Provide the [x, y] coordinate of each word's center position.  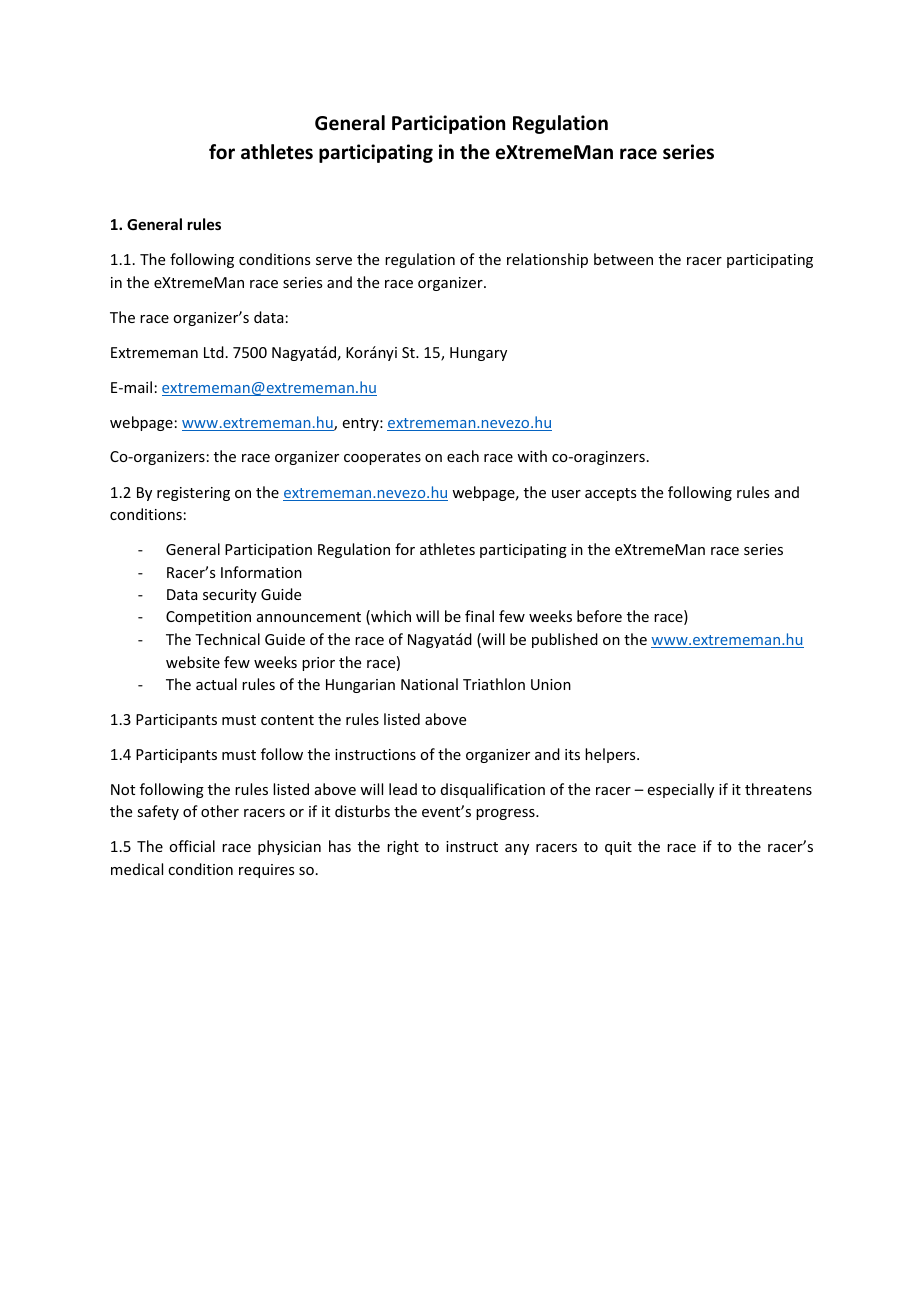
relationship [547, 260]
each [463, 456]
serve [334, 261]
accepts [610, 494]
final [479, 616]
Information [261, 572]
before [599, 616]
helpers [611, 755]
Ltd [214, 352]
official [192, 846]
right [403, 847]
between [623, 259]
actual [216, 684]
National [429, 684]
